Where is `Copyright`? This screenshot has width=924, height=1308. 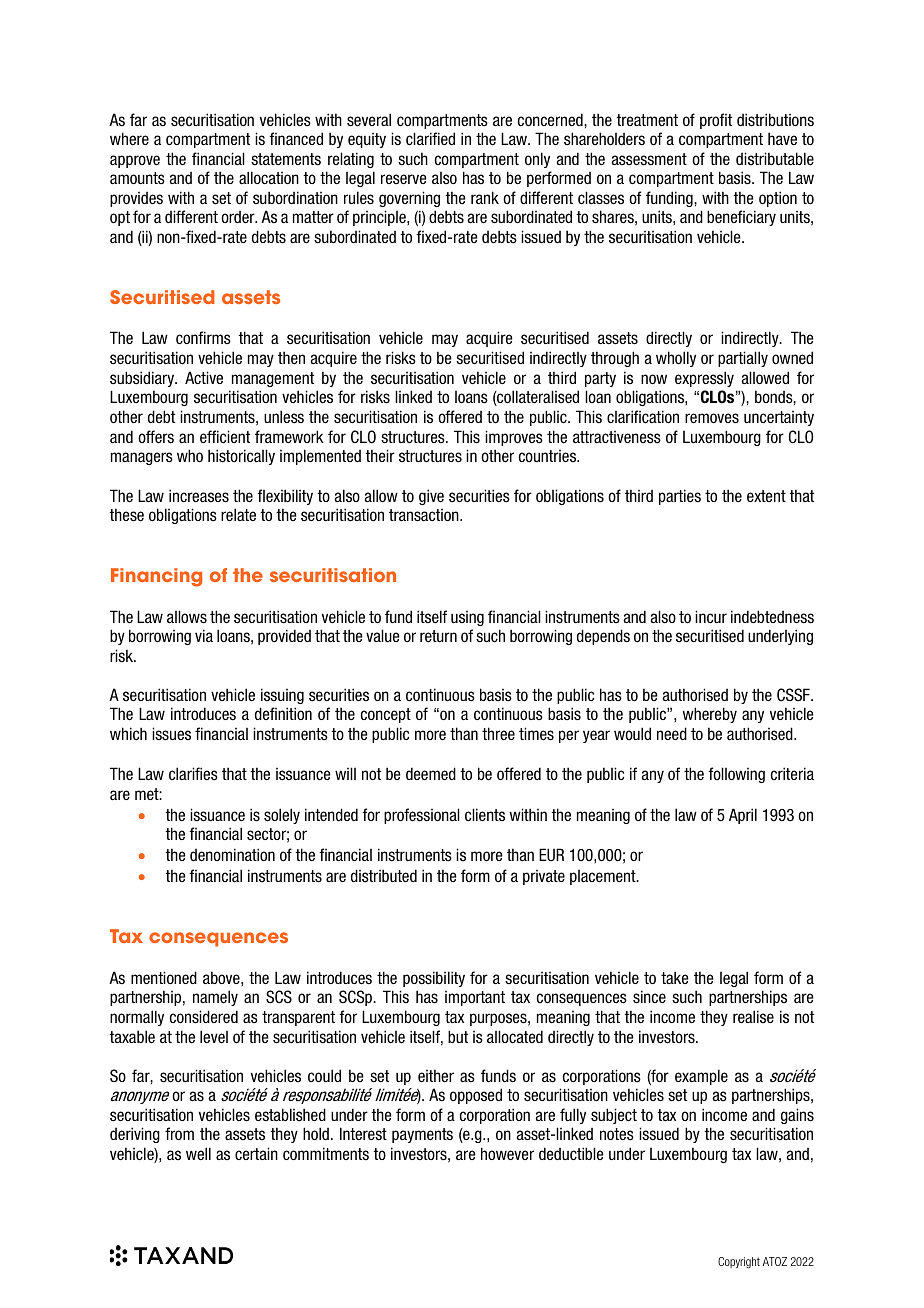 Copyright is located at coordinates (739, 1263).
